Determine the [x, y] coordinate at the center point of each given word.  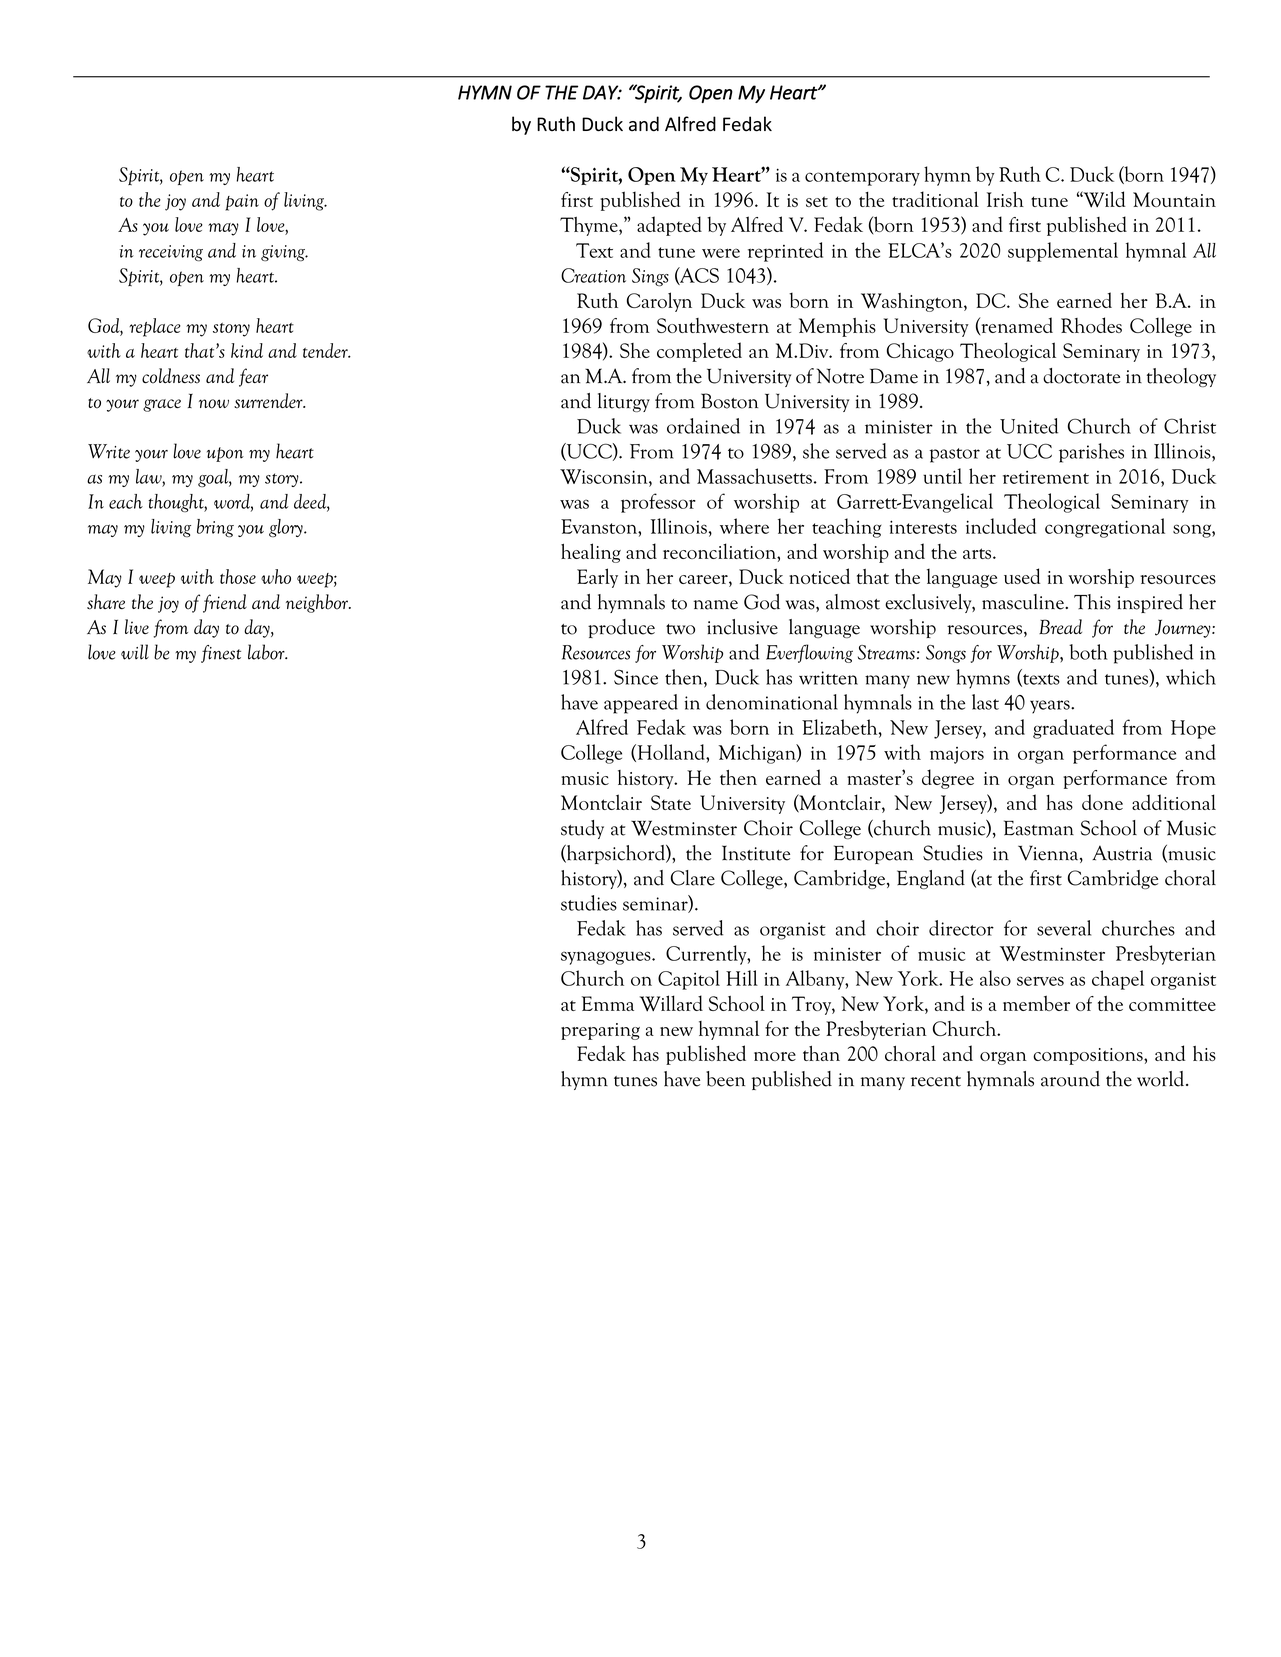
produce [621, 628]
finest [221, 654]
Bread [1060, 626]
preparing [600, 1031]
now [214, 404]
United [1029, 426]
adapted [669, 226]
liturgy [624, 402]
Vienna [1049, 854]
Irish [1005, 199]
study [582, 829]
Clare [693, 878]
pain [242, 202]
